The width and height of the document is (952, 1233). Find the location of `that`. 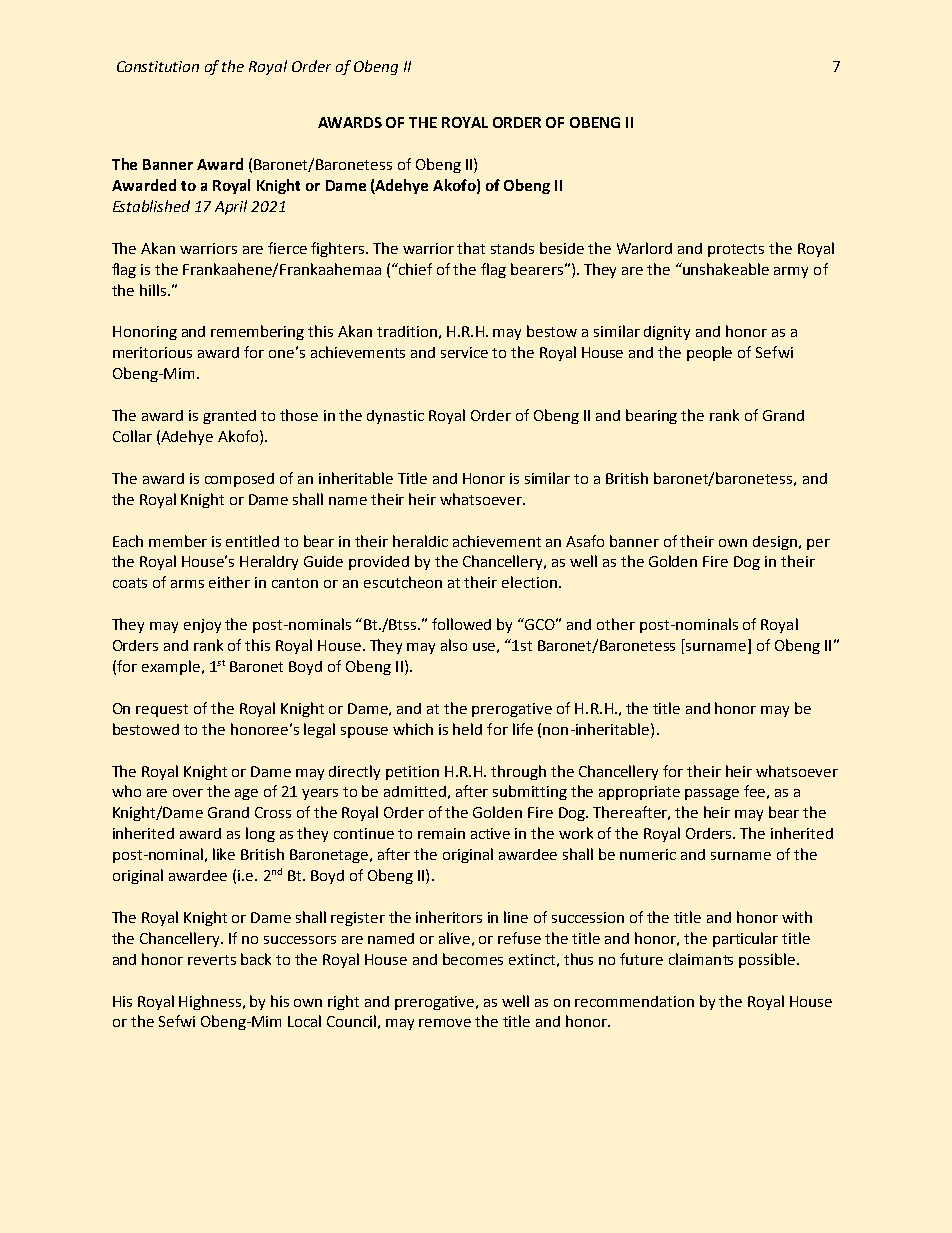

that is located at coordinates (471, 248).
